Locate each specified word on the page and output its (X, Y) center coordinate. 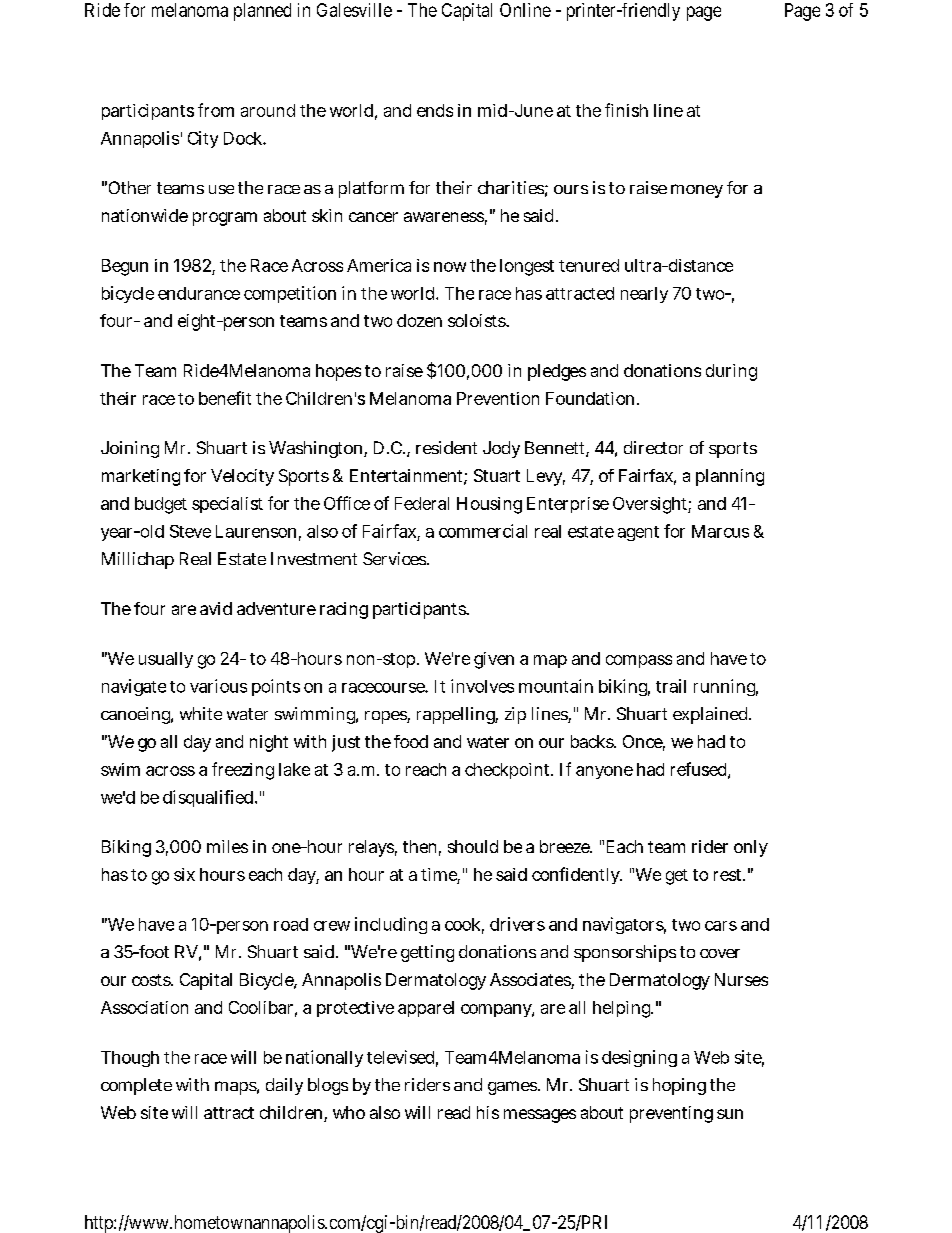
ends (435, 110)
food (411, 741)
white (201, 713)
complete (136, 1086)
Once (644, 743)
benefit (225, 398)
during (731, 372)
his (488, 1112)
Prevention (498, 398)
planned (262, 12)
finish (626, 110)
